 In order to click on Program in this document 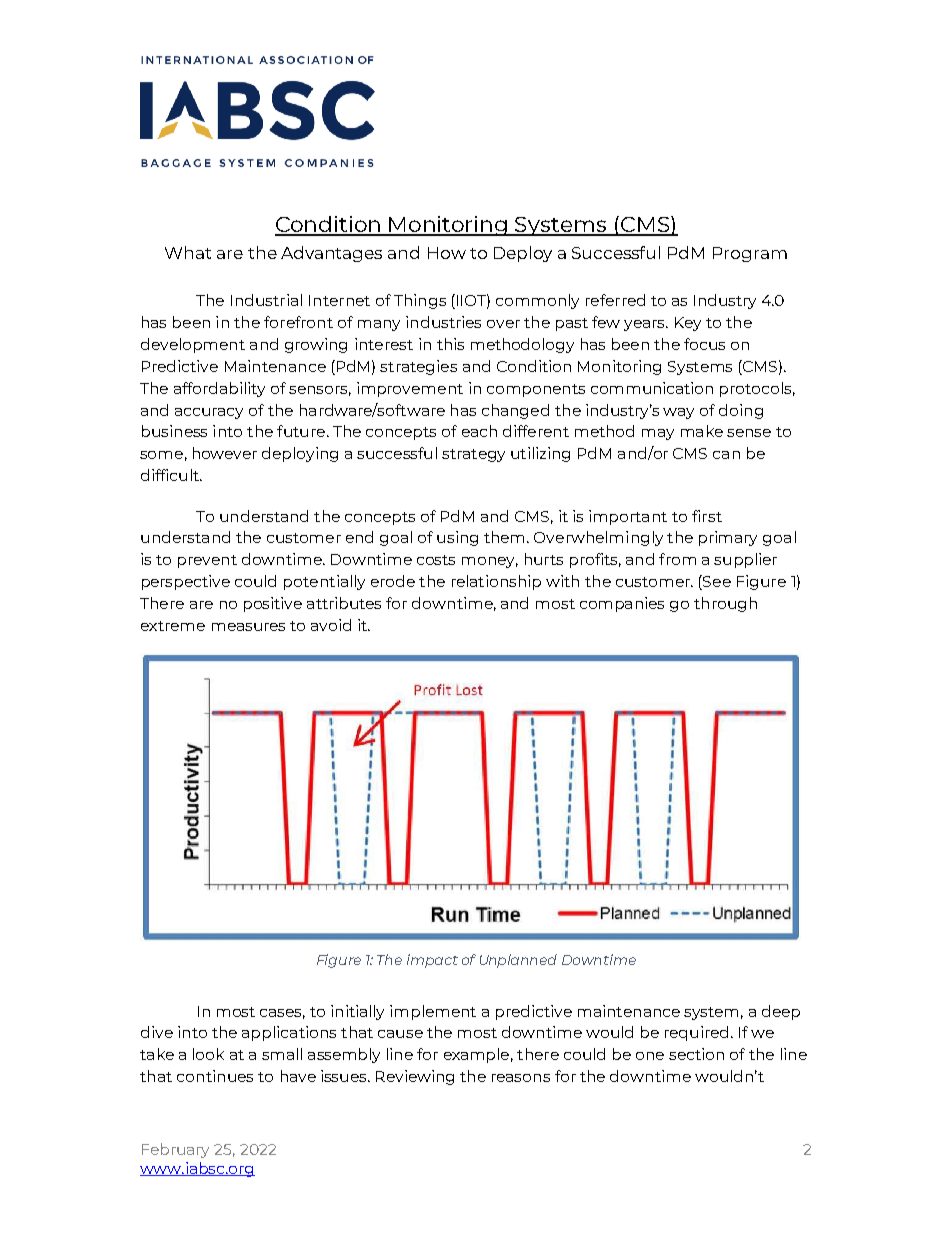, I will do `click(750, 254)`.
